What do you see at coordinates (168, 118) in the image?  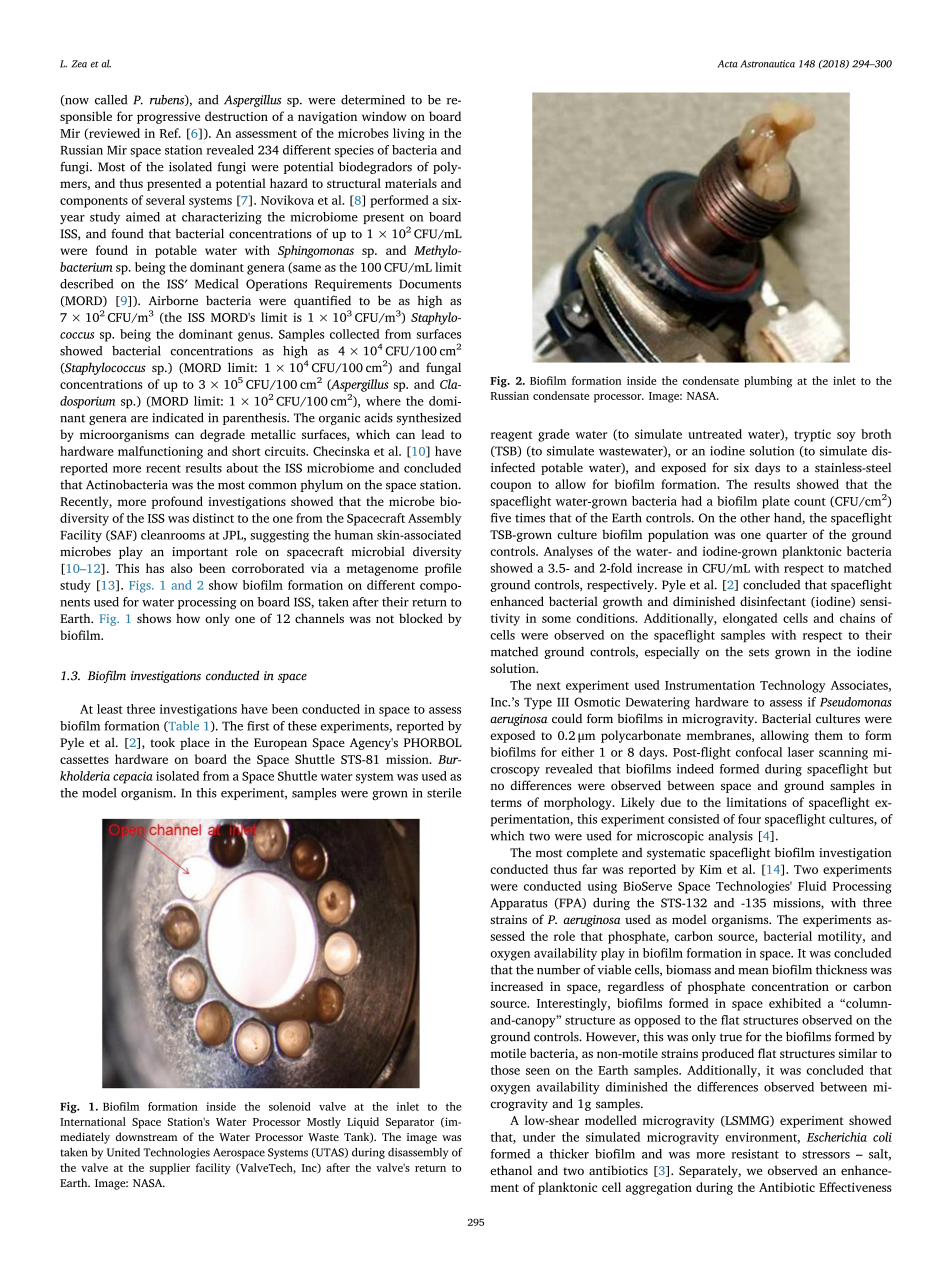 I see `progressive` at bounding box center [168, 118].
